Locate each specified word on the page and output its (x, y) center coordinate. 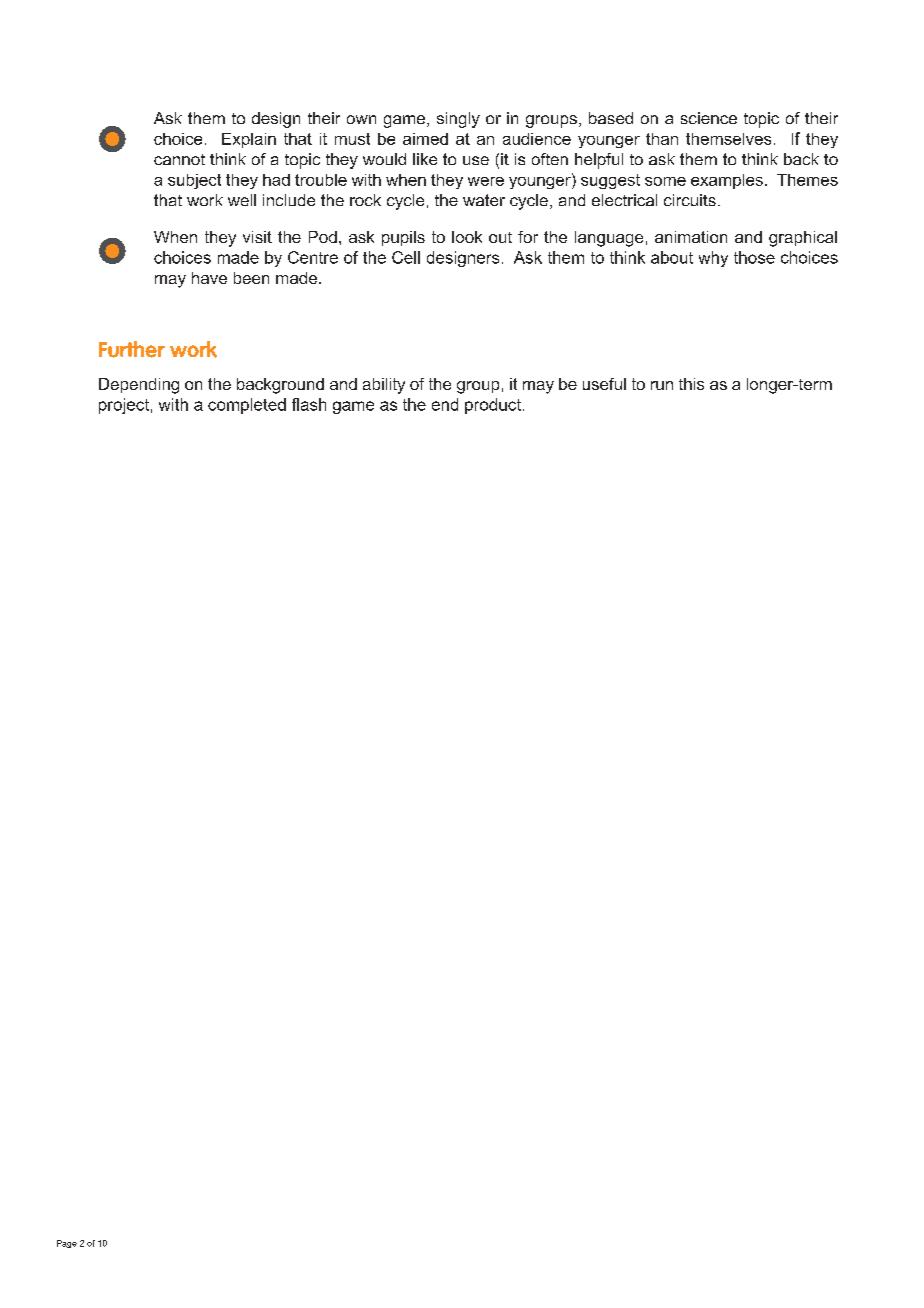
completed (247, 406)
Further (132, 349)
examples (727, 181)
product (493, 406)
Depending (139, 386)
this (691, 384)
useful (604, 384)
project (124, 406)
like (425, 159)
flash (309, 404)
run (662, 385)
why (713, 259)
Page (67, 1244)
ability (384, 386)
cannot (179, 159)
